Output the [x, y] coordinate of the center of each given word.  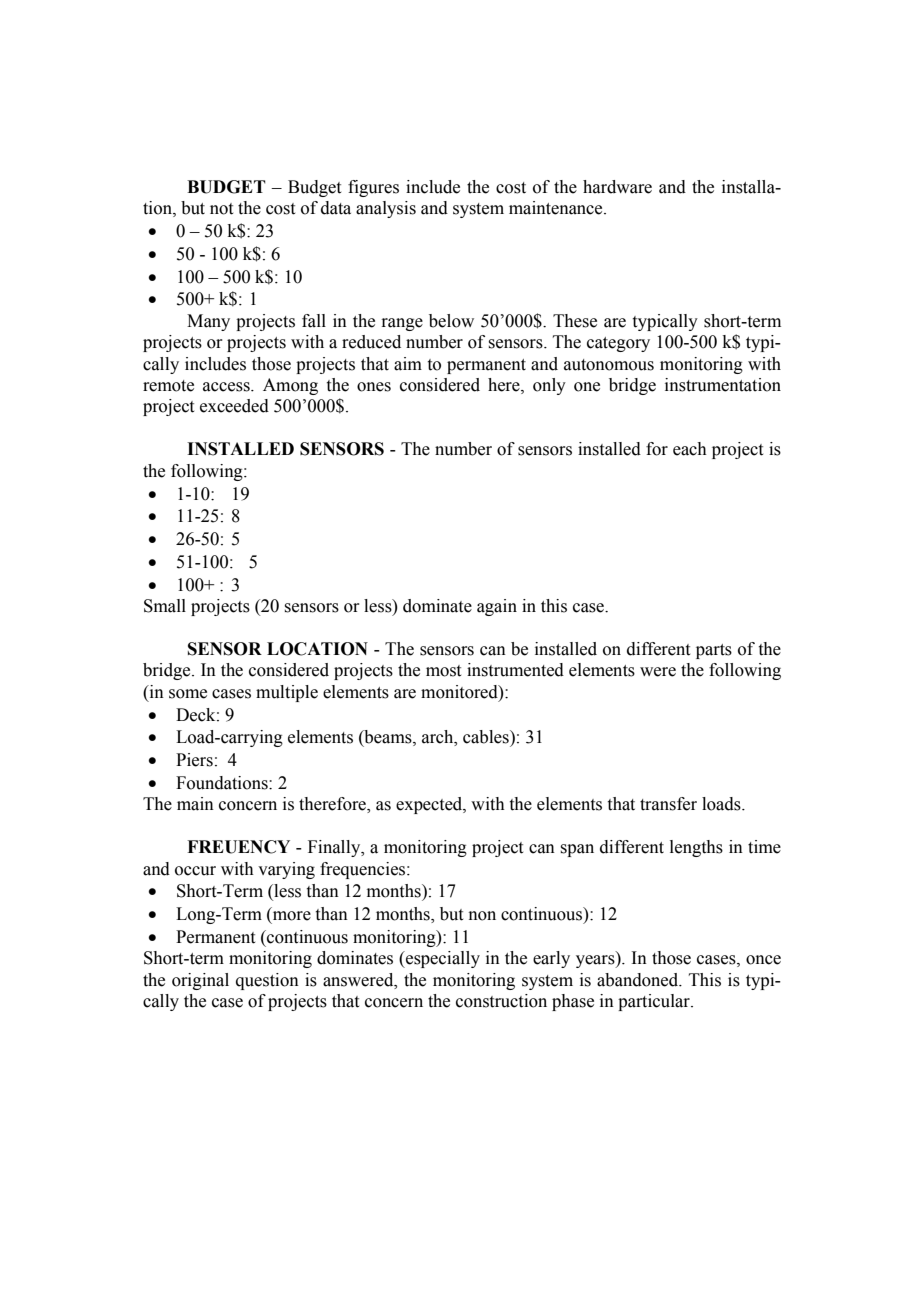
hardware [617, 187]
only [549, 386]
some [188, 694]
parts [714, 651]
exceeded [234, 406]
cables [487, 737]
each [690, 449]
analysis [386, 209]
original [200, 981]
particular [655, 1002]
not [221, 209]
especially [442, 959]
